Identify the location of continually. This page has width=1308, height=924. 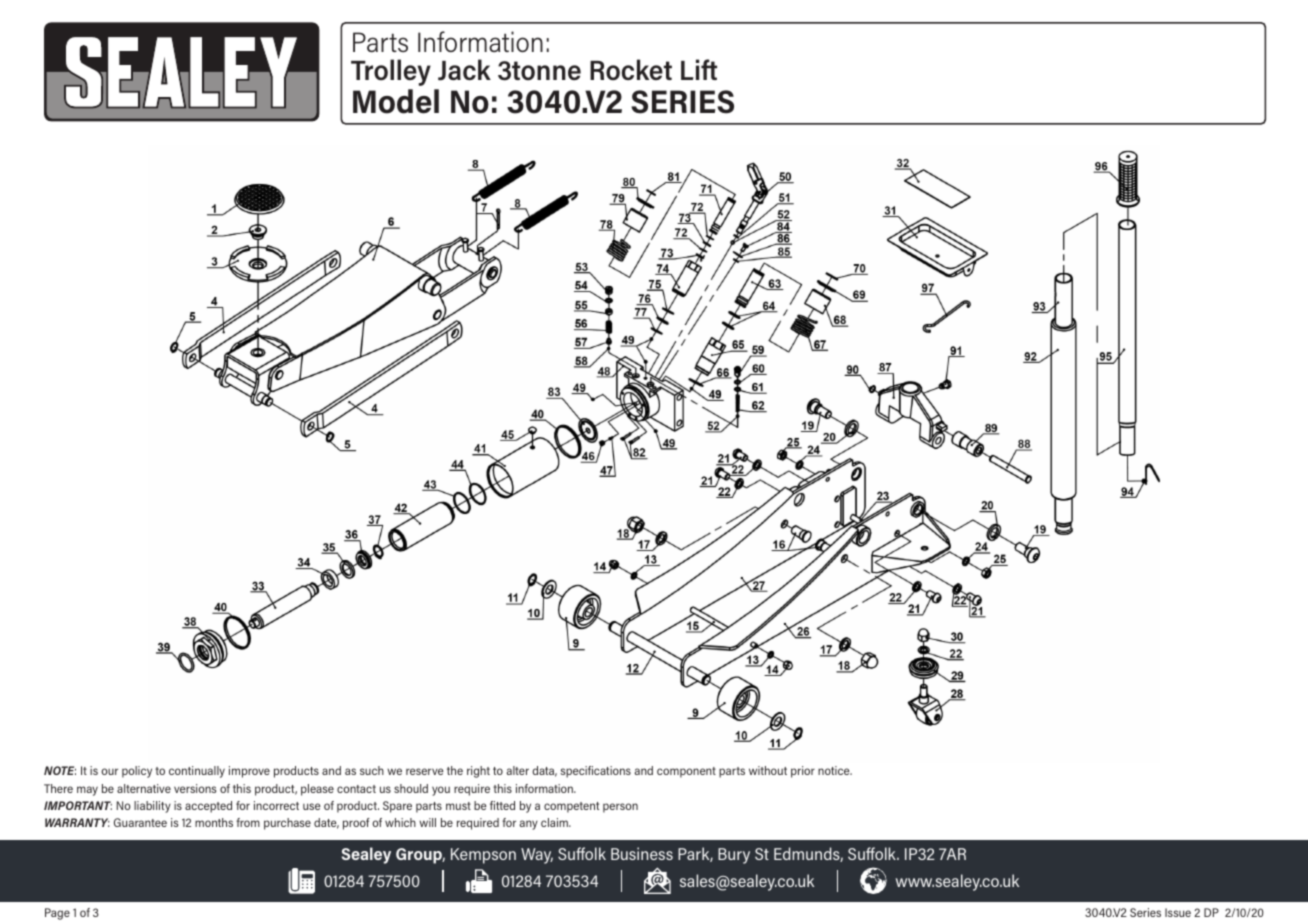
(197, 772).
